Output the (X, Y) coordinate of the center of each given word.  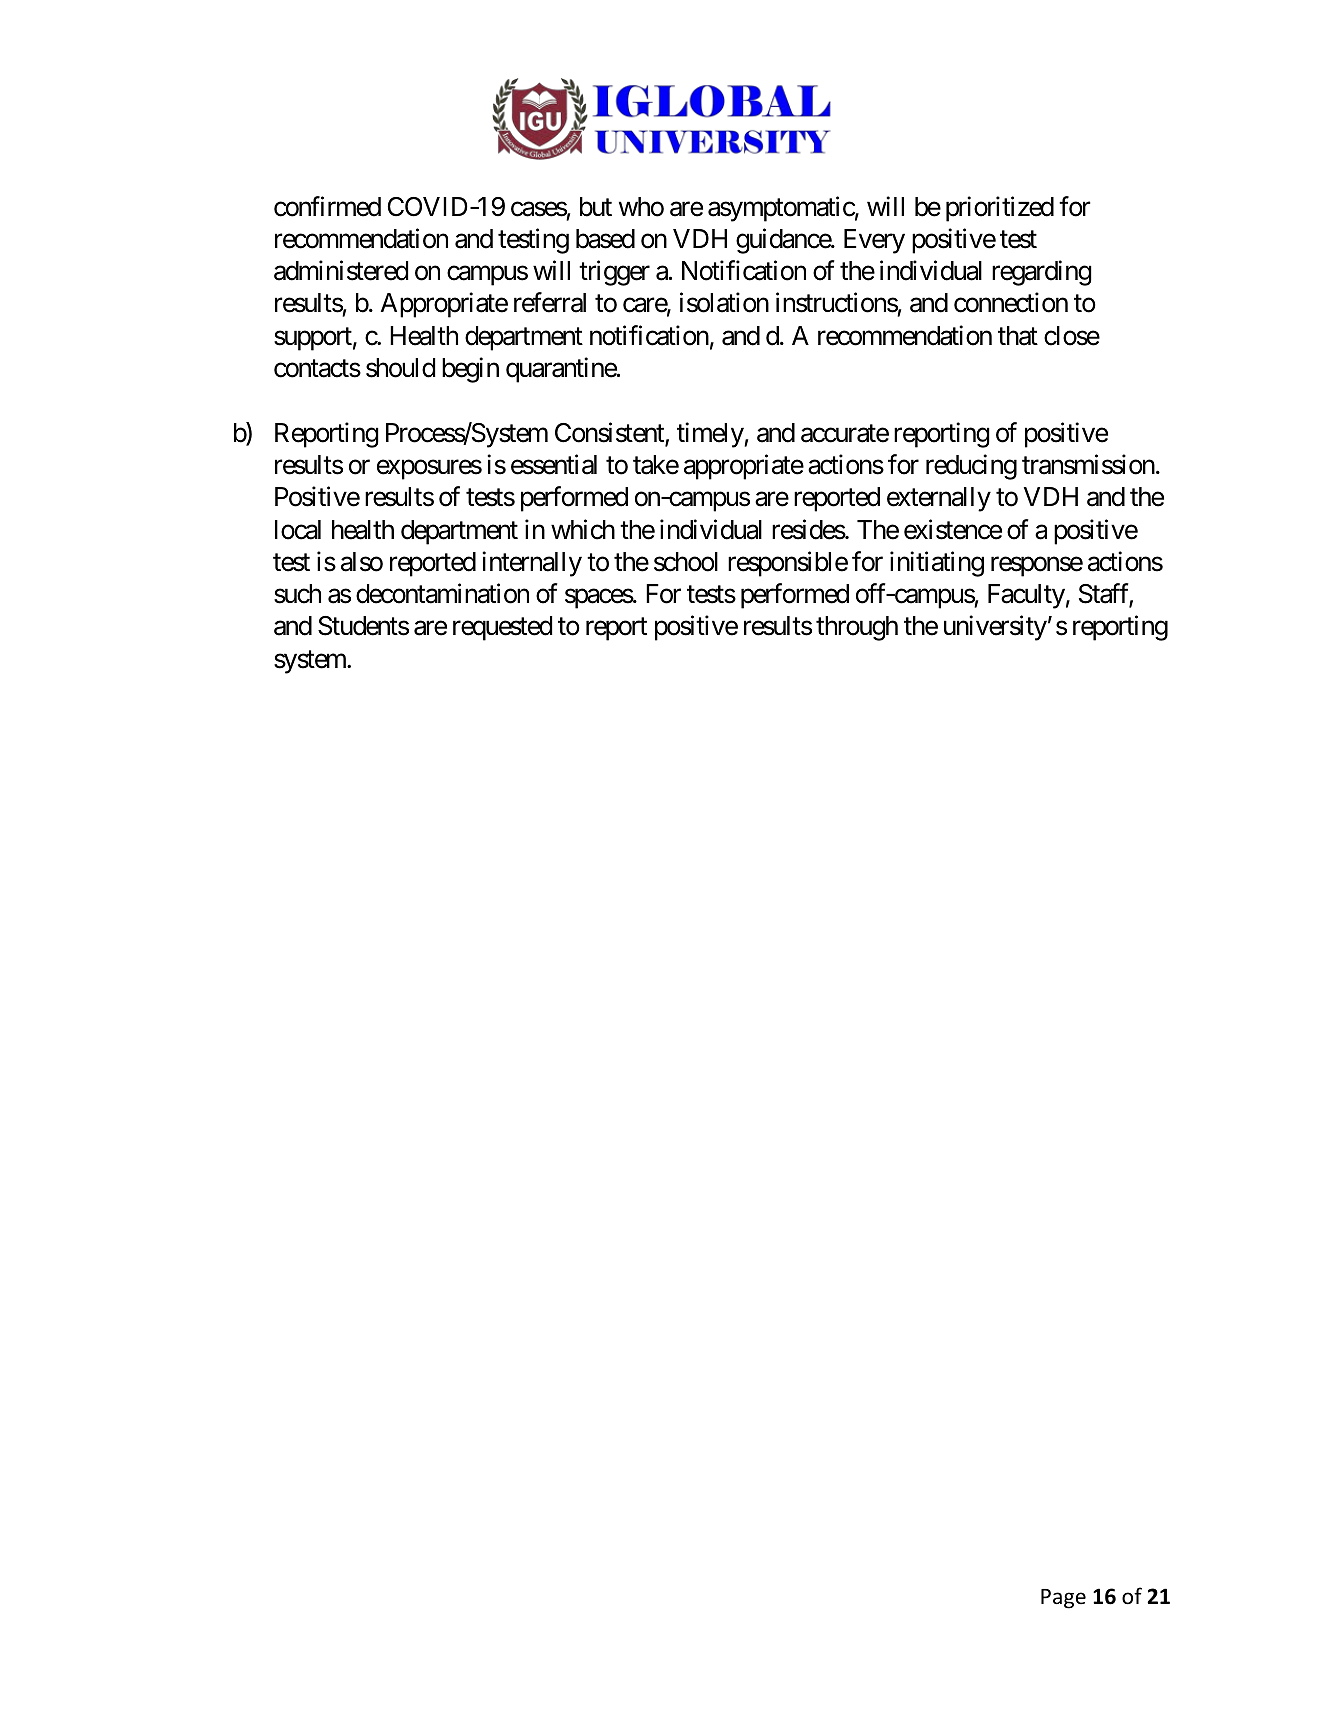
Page (1063, 1599)
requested (502, 628)
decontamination (442, 593)
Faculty (1026, 596)
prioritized (1000, 209)
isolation (724, 303)
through (857, 628)
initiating (937, 564)
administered (341, 270)
